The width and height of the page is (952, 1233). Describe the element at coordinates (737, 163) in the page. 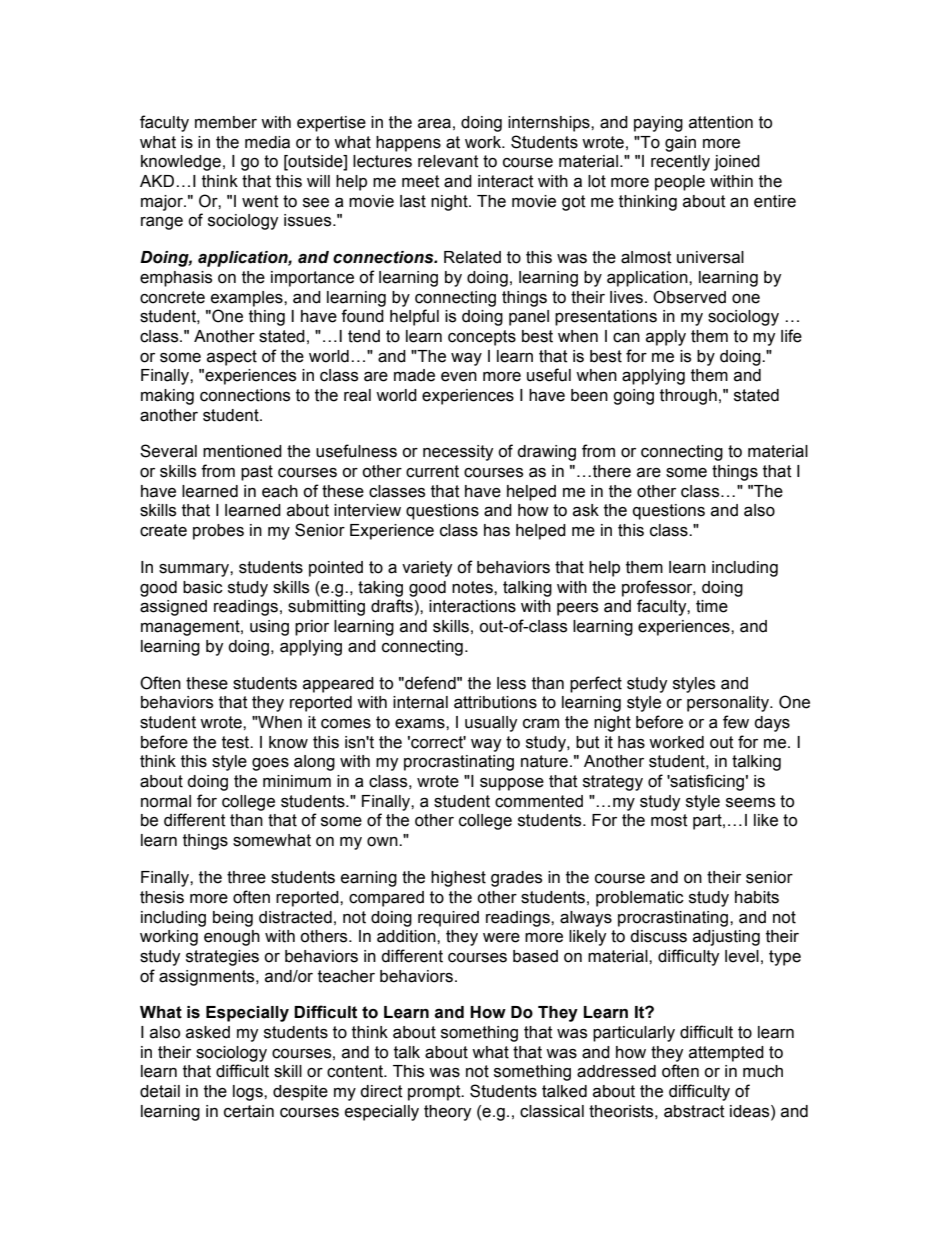

I see `joined` at that location.
